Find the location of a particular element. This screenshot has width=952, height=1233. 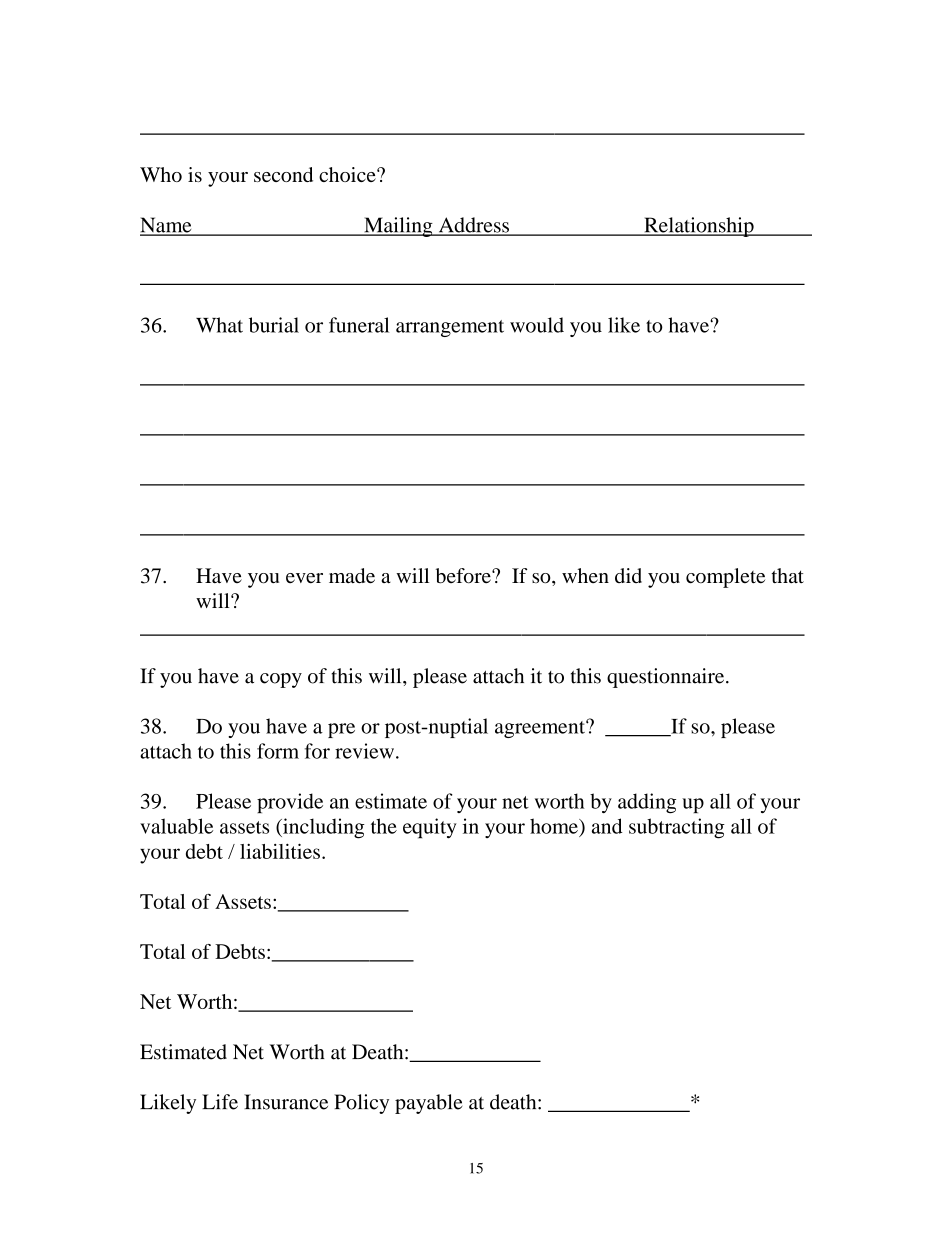

before is located at coordinates (464, 576).
